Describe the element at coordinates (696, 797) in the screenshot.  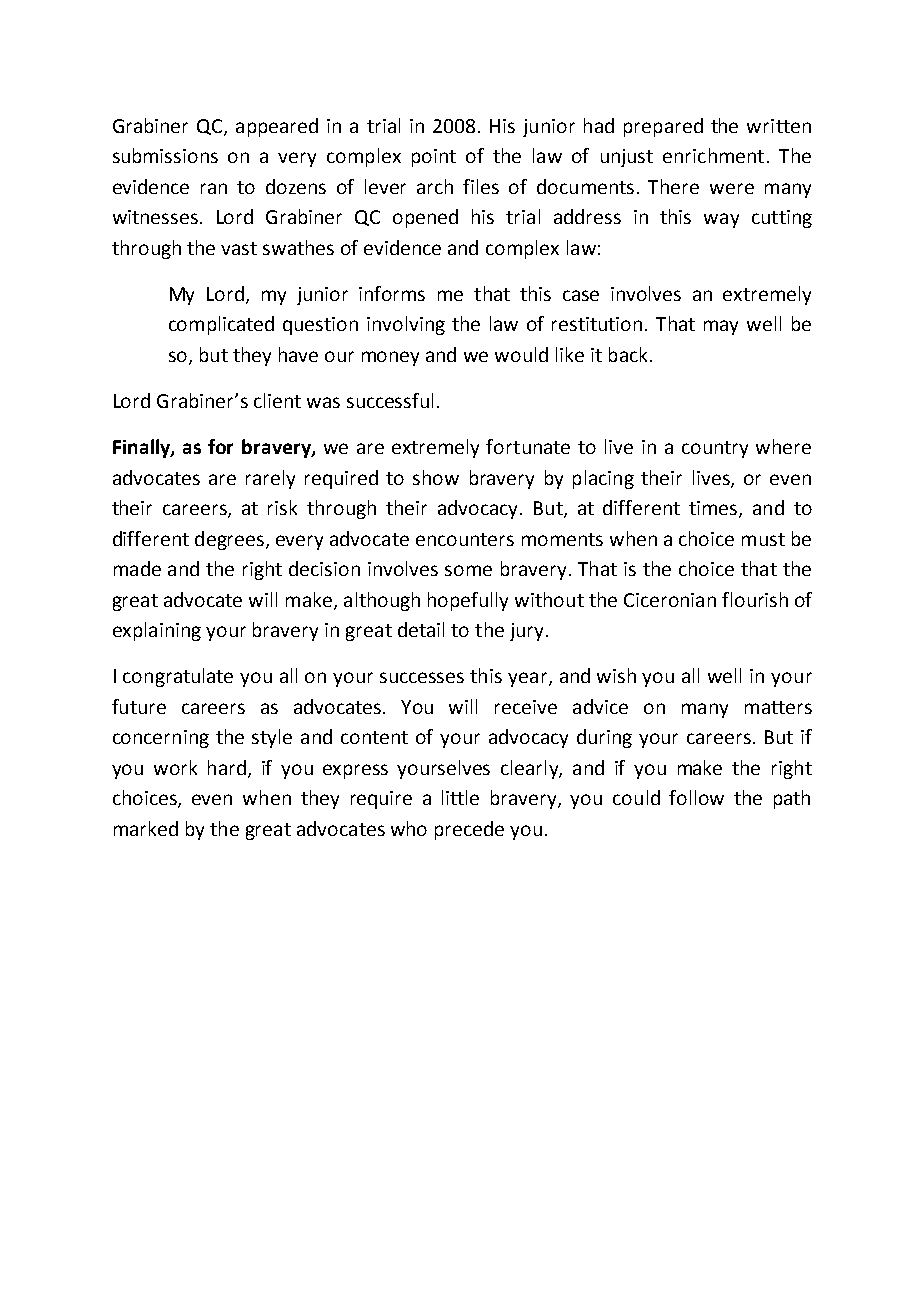
I see `follow` at that location.
